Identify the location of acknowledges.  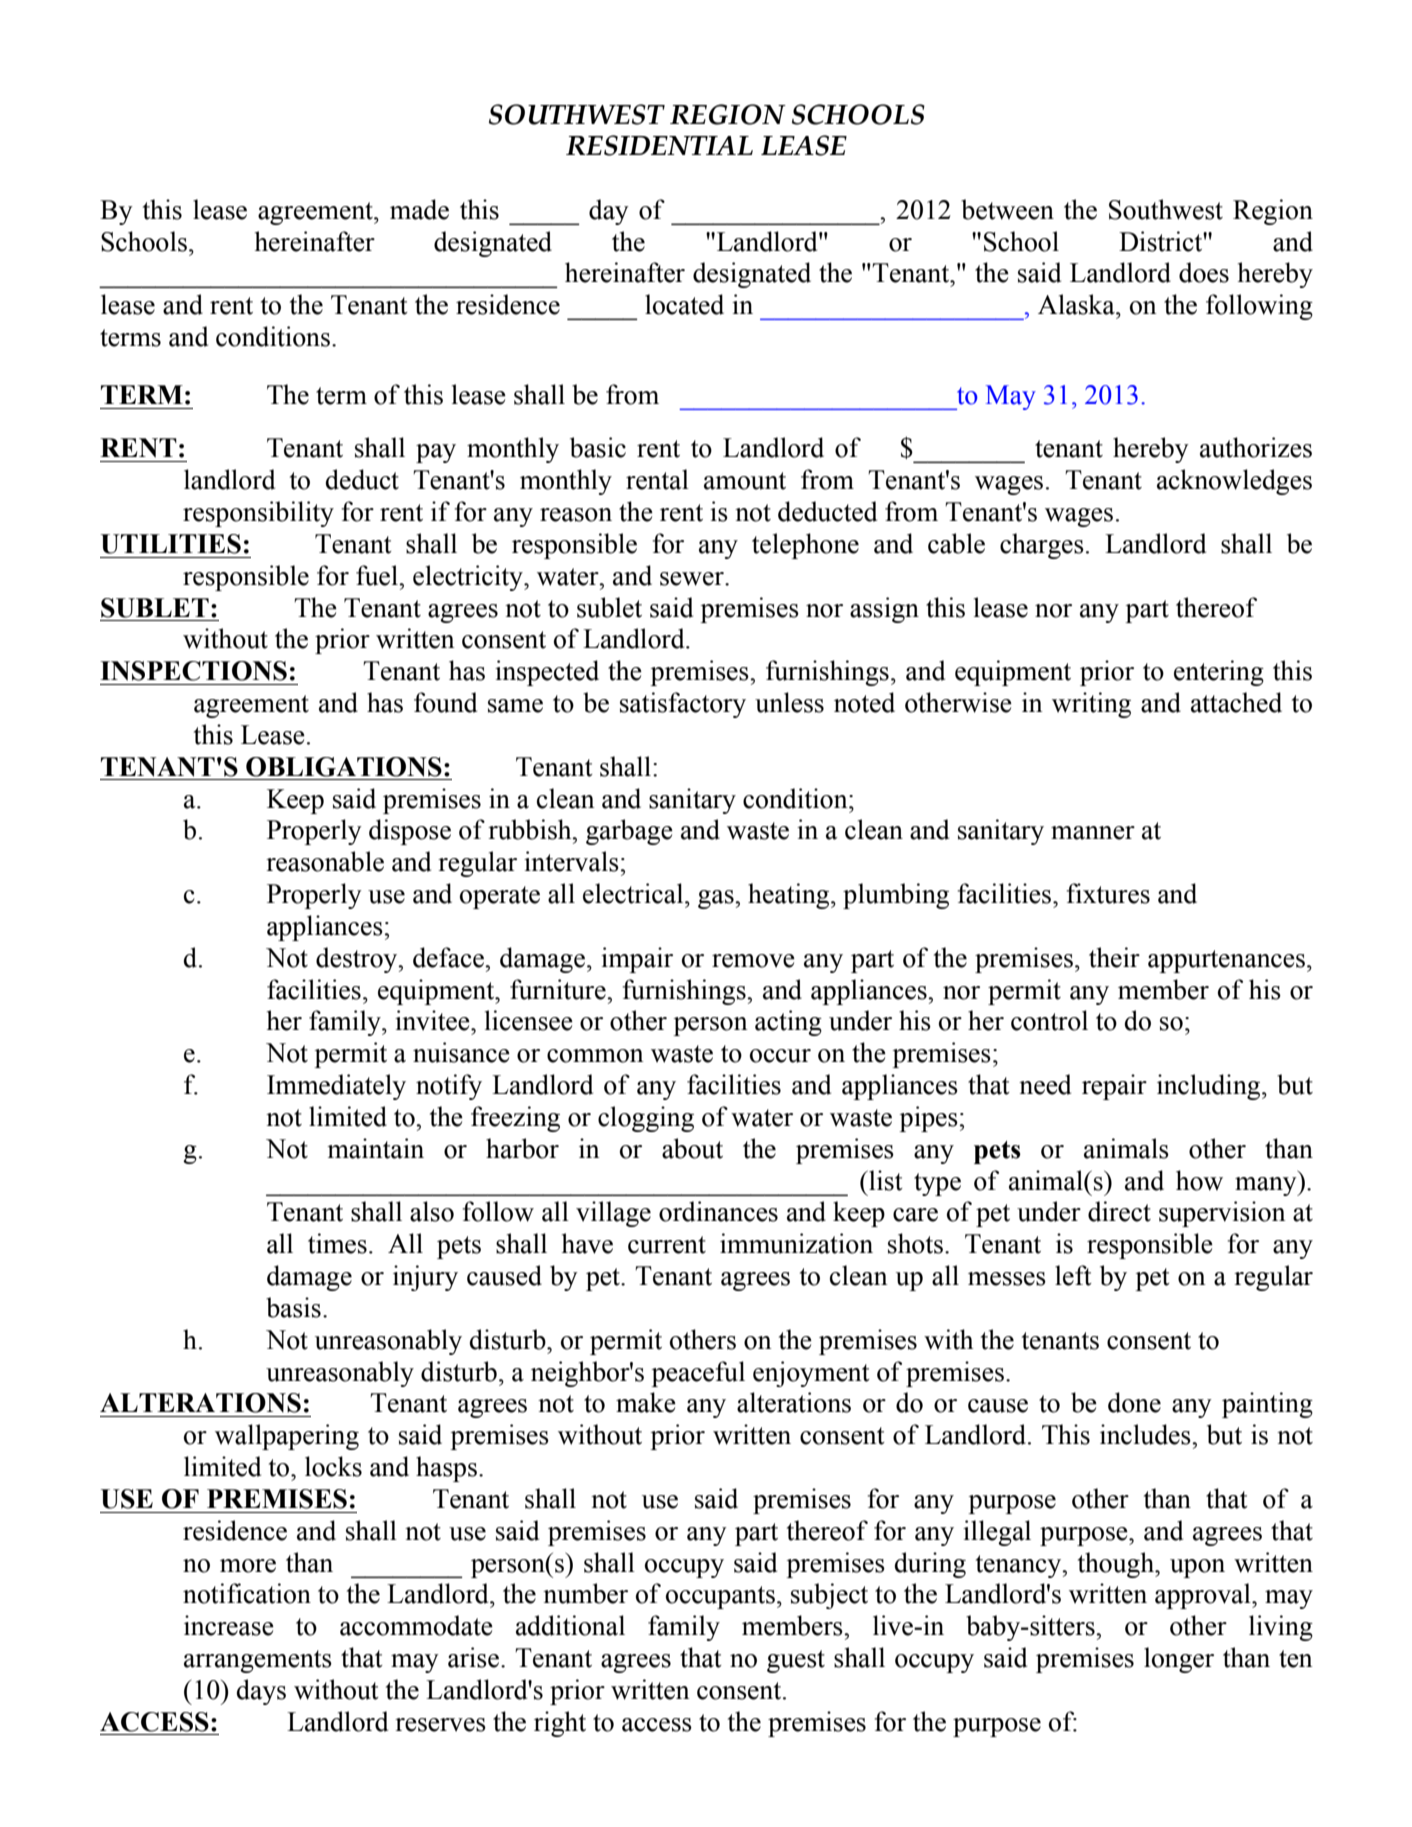
(1234, 482).
